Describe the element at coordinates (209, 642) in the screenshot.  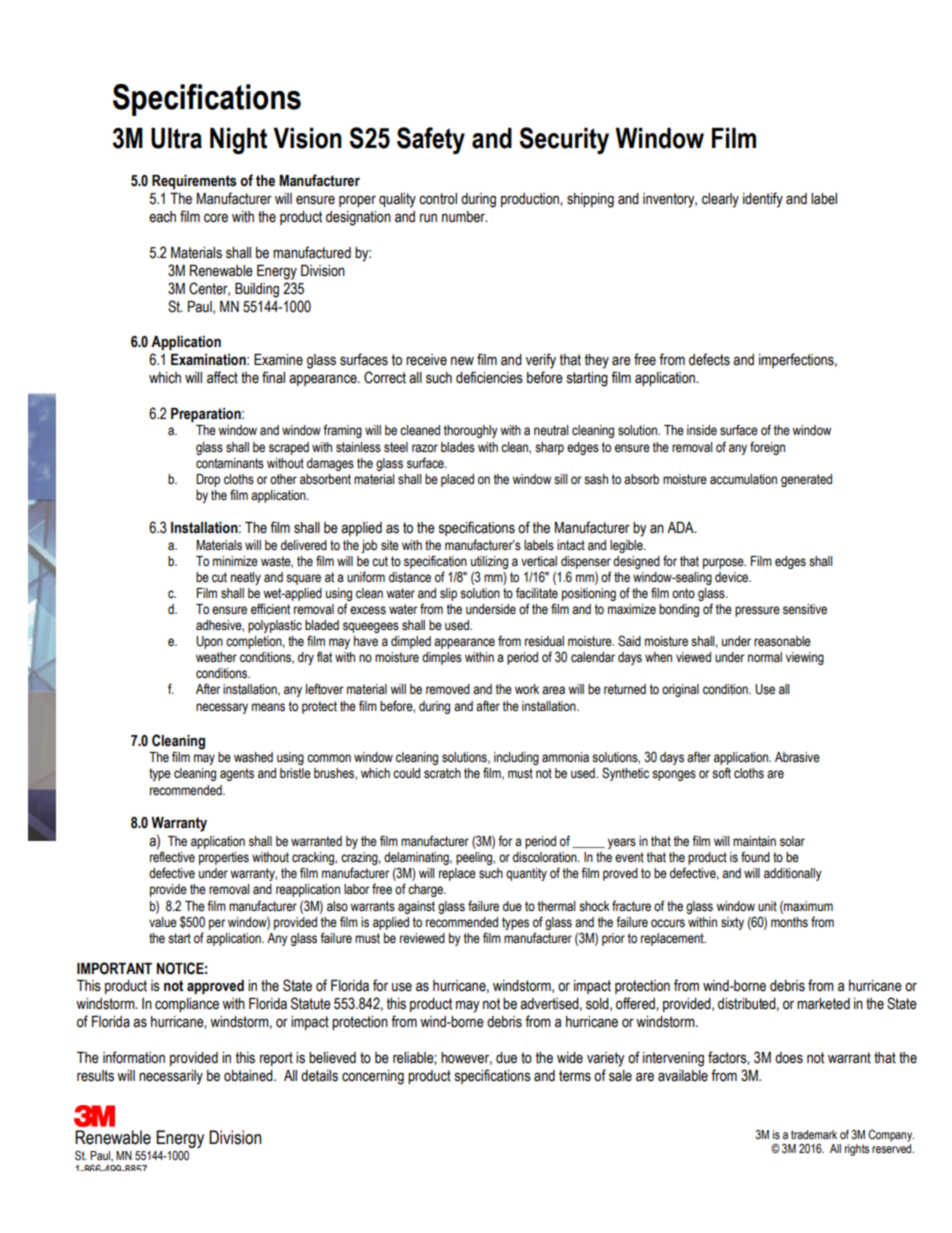
I see `Upon` at that location.
